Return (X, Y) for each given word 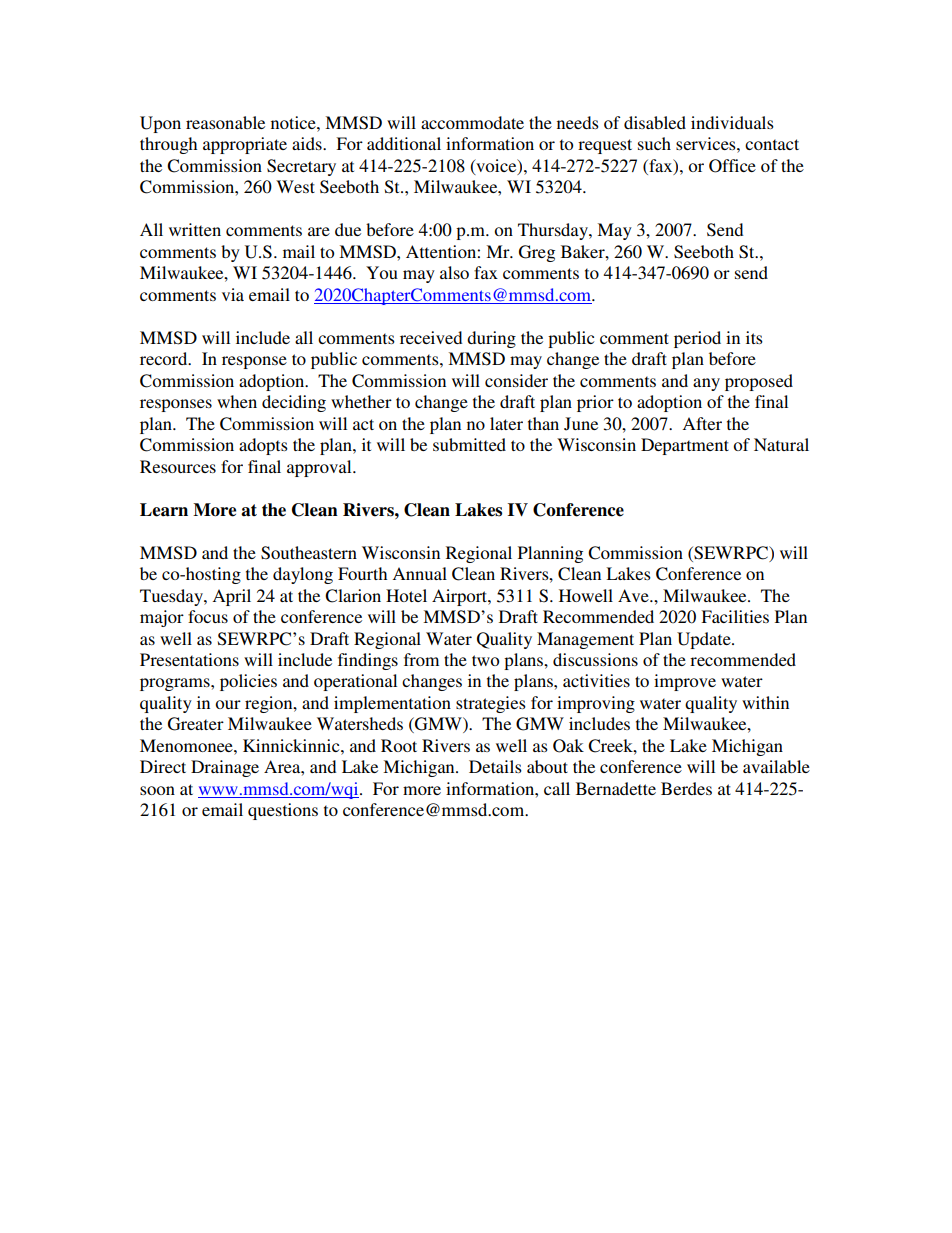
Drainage (225, 768)
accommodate (472, 122)
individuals (732, 122)
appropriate (245, 145)
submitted (469, 444)
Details (495, 766)
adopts (263, 446)
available (776, 766)
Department (685, 446)
